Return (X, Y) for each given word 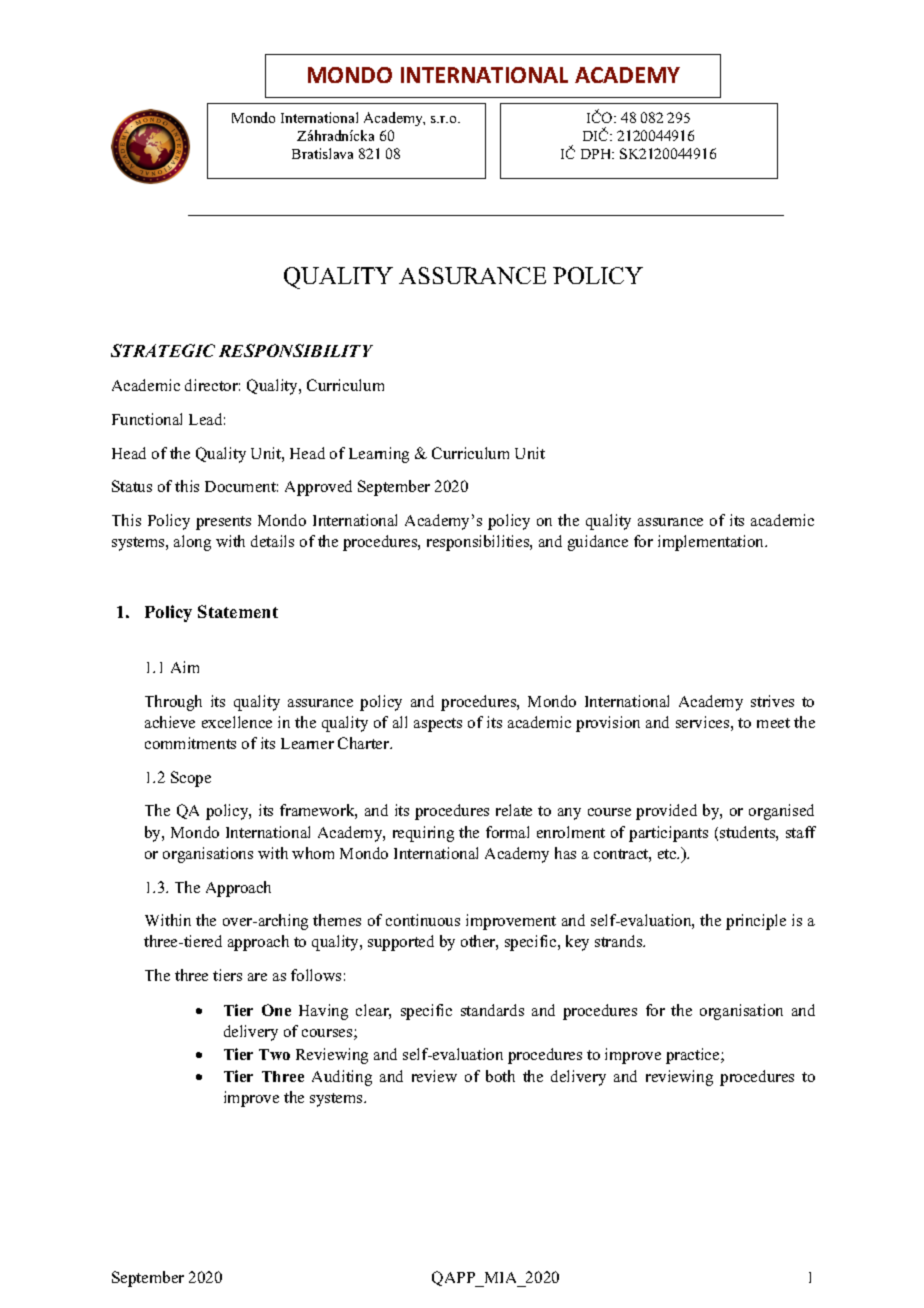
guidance (598, 543)
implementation (712, 543)
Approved (318, 488)
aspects (438, 725)
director (212, 385)
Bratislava (322, 153)
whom (313, 853)
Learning (379, 455)
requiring (423, 834)
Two (274, 1054)
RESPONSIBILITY (296, 350)
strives (772, 701)
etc (668, 854)
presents (223, 523)
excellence (237, 722)
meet (773, 723)
